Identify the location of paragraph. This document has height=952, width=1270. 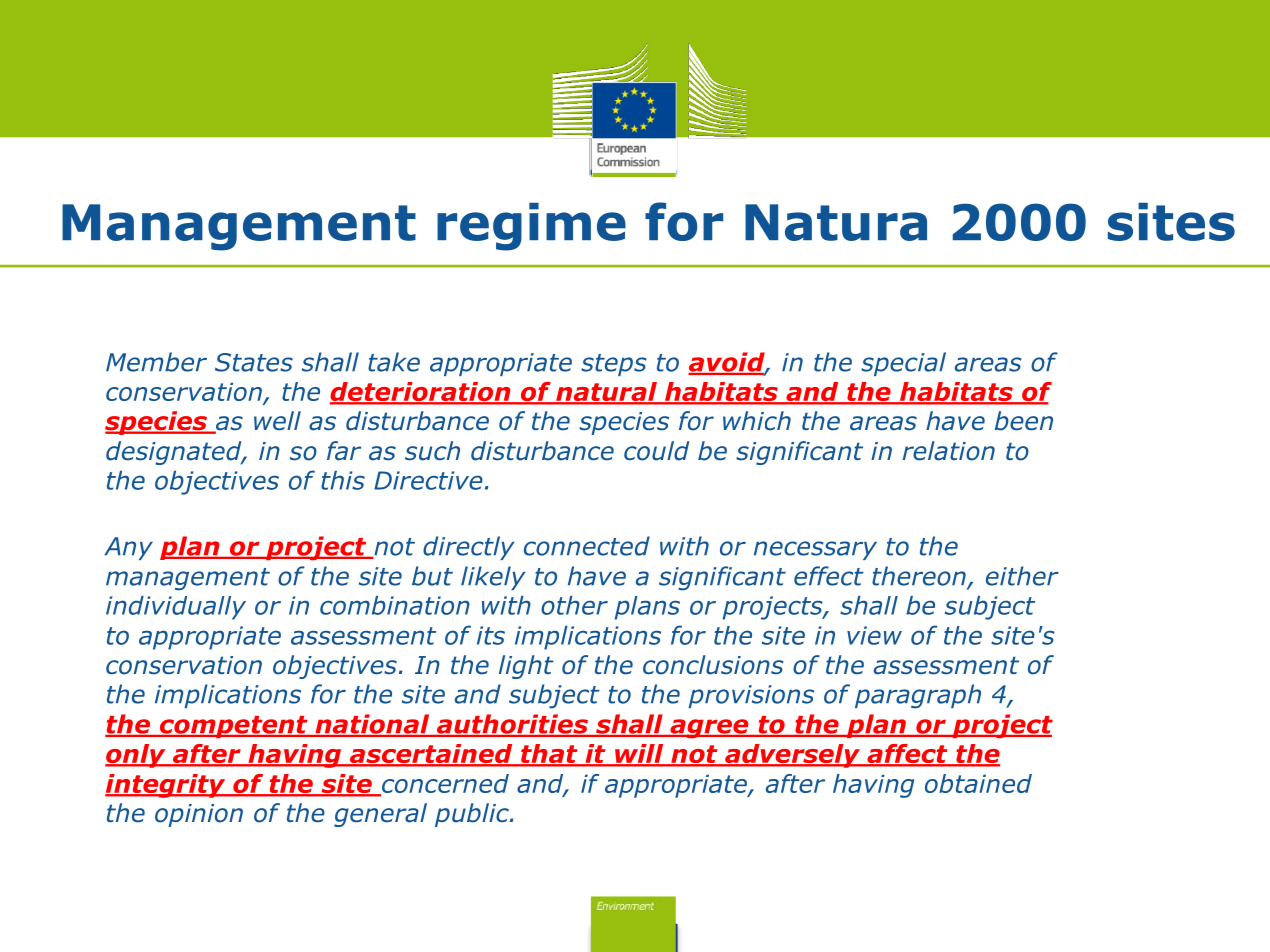
(918, 696).
